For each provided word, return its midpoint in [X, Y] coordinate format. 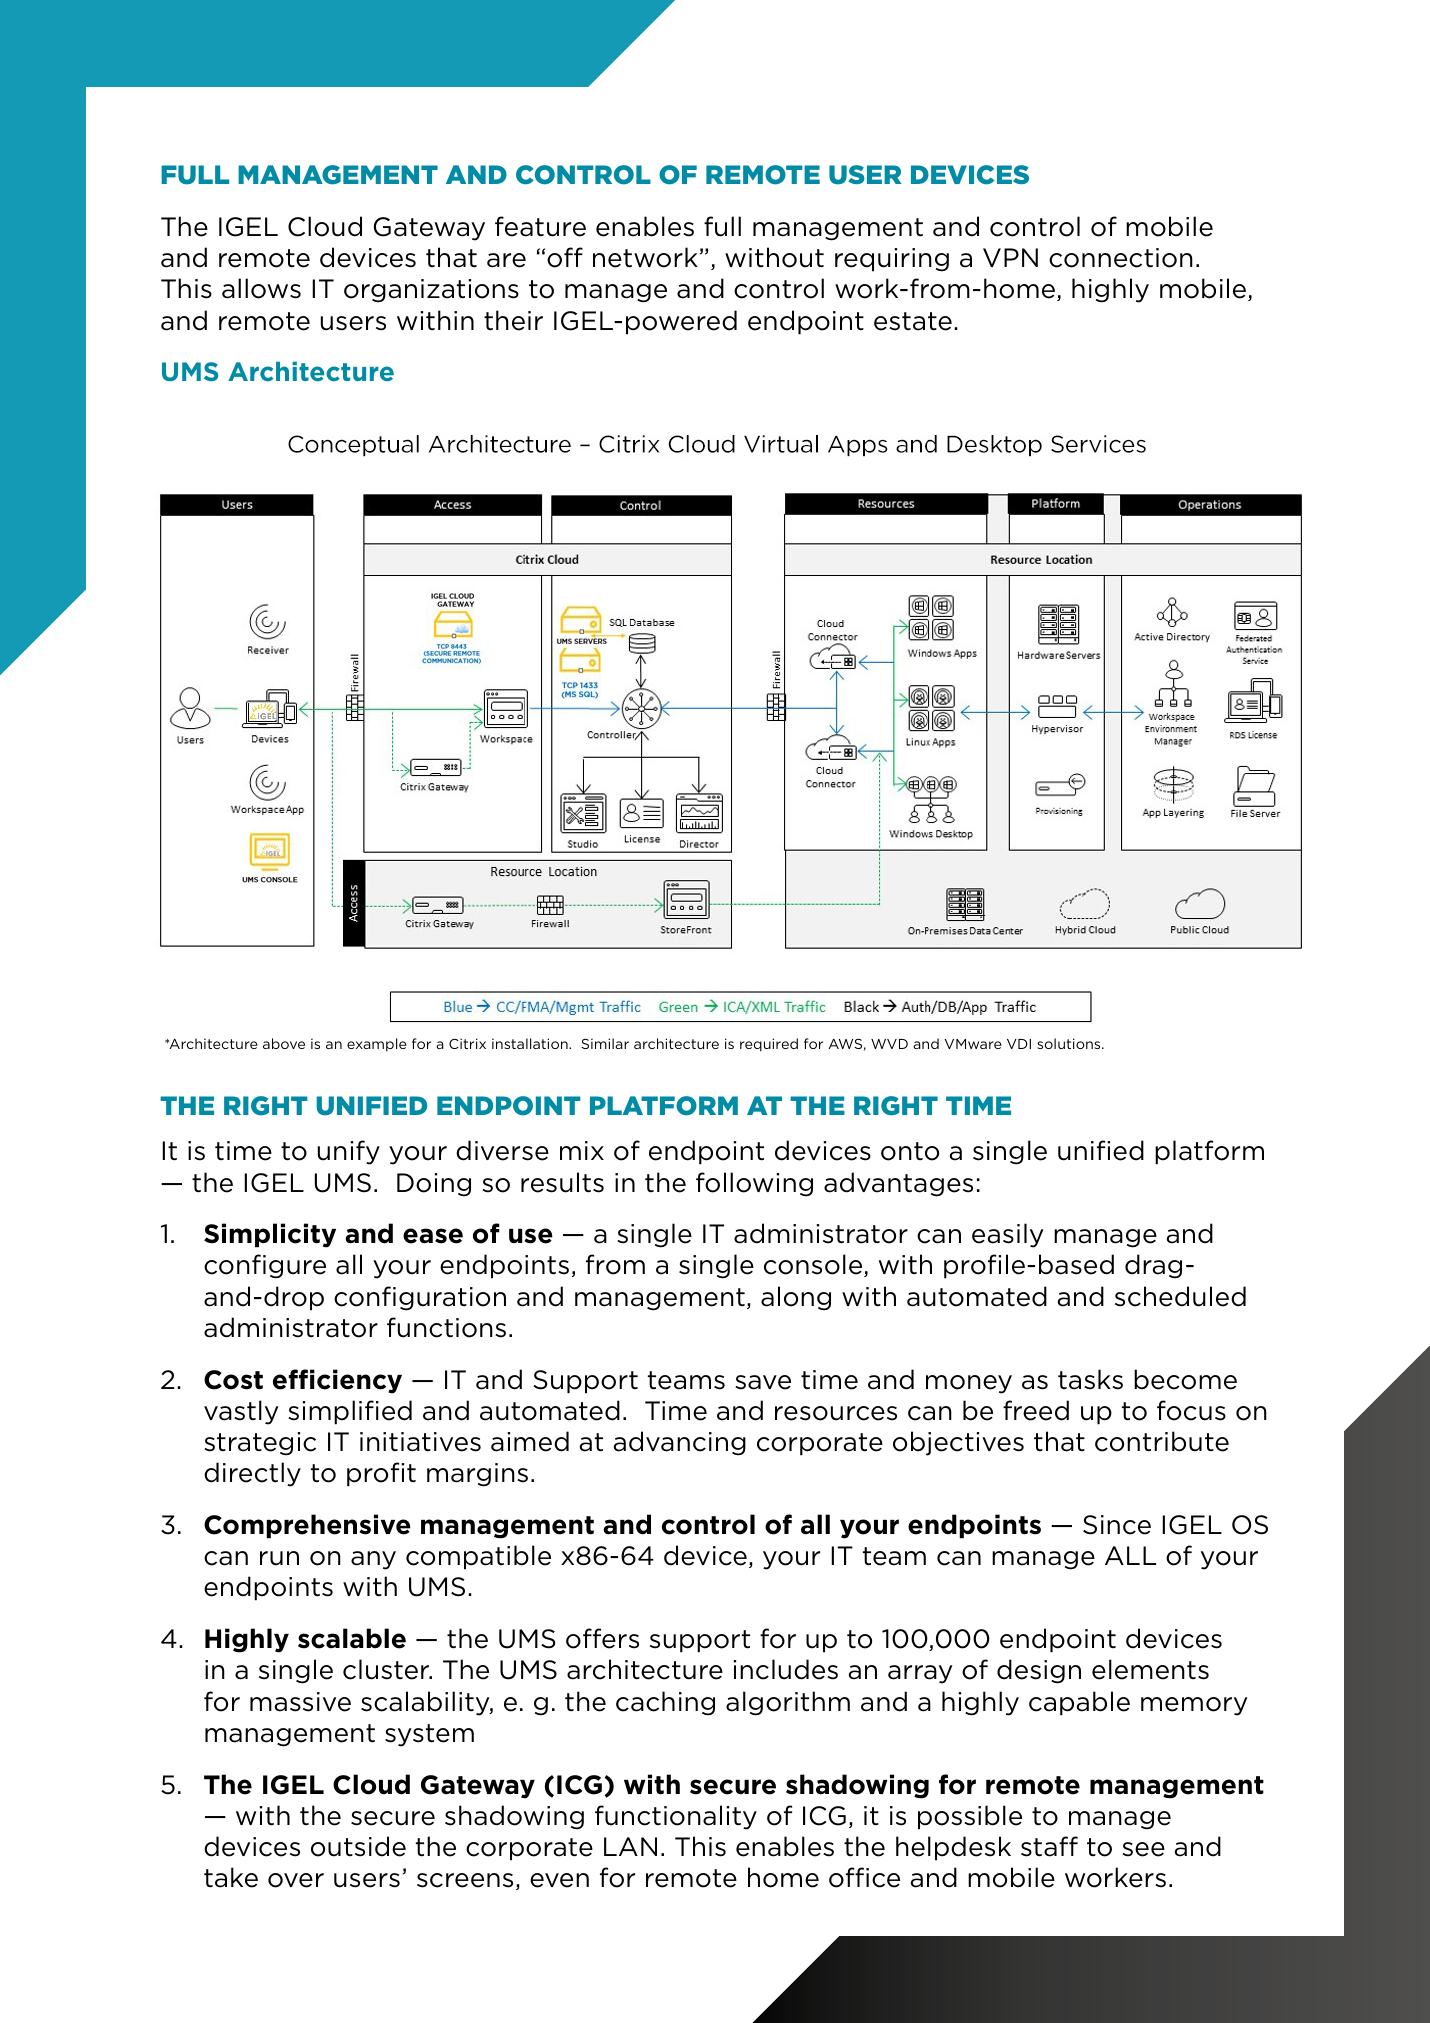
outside [358, 1846]
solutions [1070, 1043]
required [769, 1045]
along [796, 1298]
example [377, 1045]
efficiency [337, 1381]
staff [1049, 1846]
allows [261, 288]
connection [1121, 258]
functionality [676, 1817]
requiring [892, 260]
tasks [1090, 1379]
